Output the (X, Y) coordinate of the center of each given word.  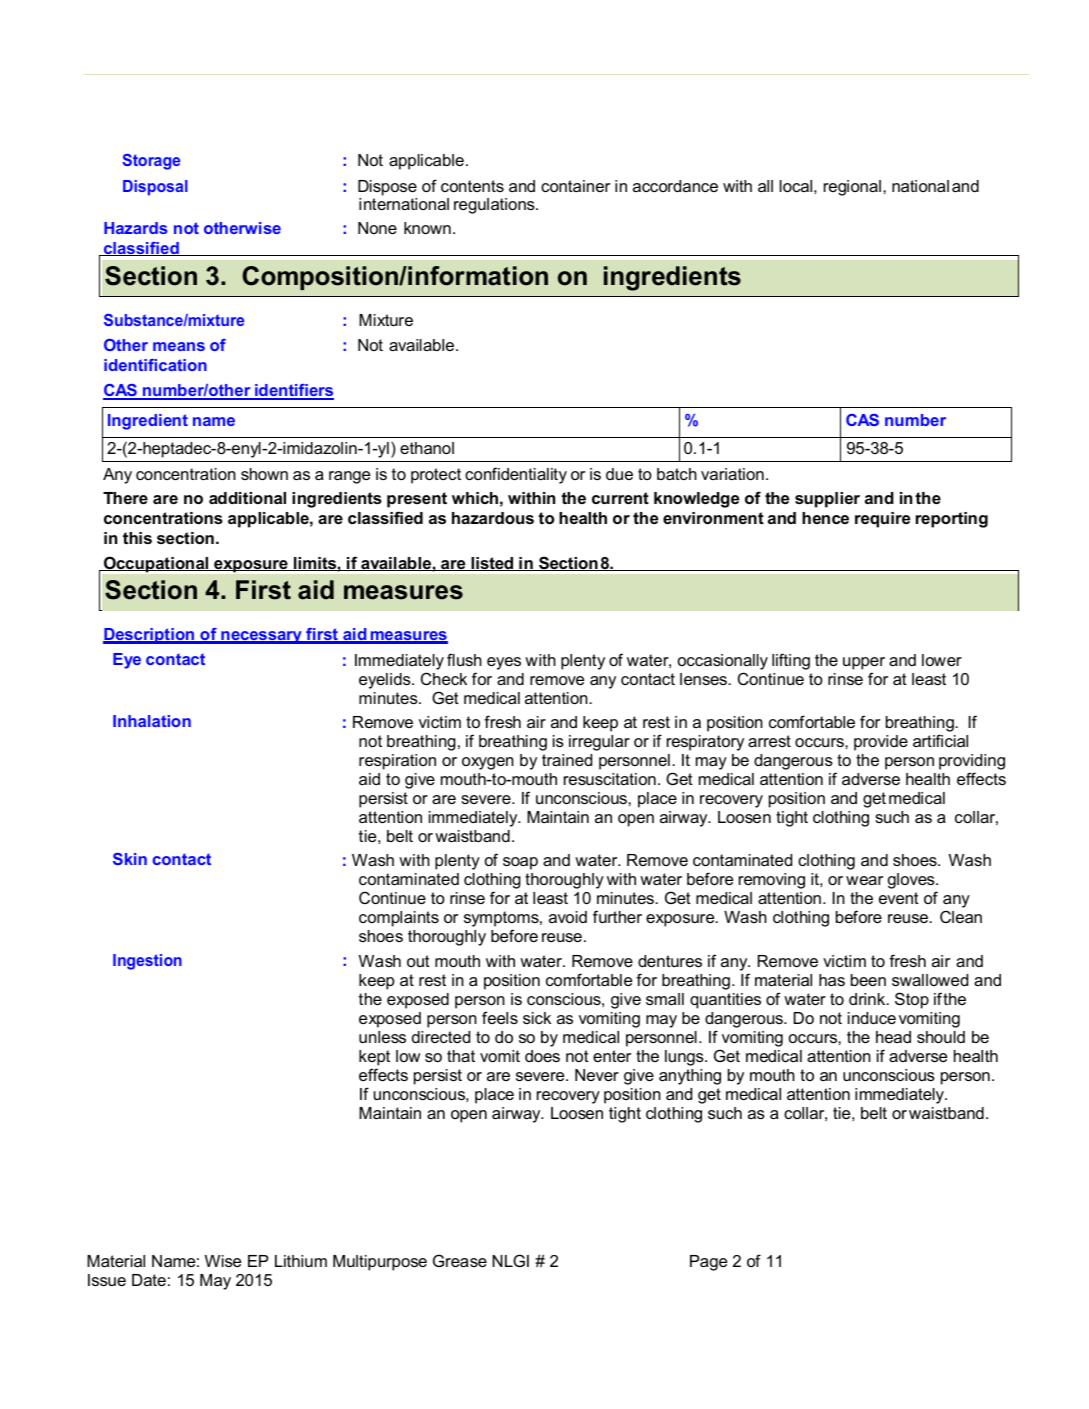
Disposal (155, 188)
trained (567, 760)
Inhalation (152, 721)
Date (149, 1280)
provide (881, 743)
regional (852, 188)
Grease (460, 1260)
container (575, 186)
